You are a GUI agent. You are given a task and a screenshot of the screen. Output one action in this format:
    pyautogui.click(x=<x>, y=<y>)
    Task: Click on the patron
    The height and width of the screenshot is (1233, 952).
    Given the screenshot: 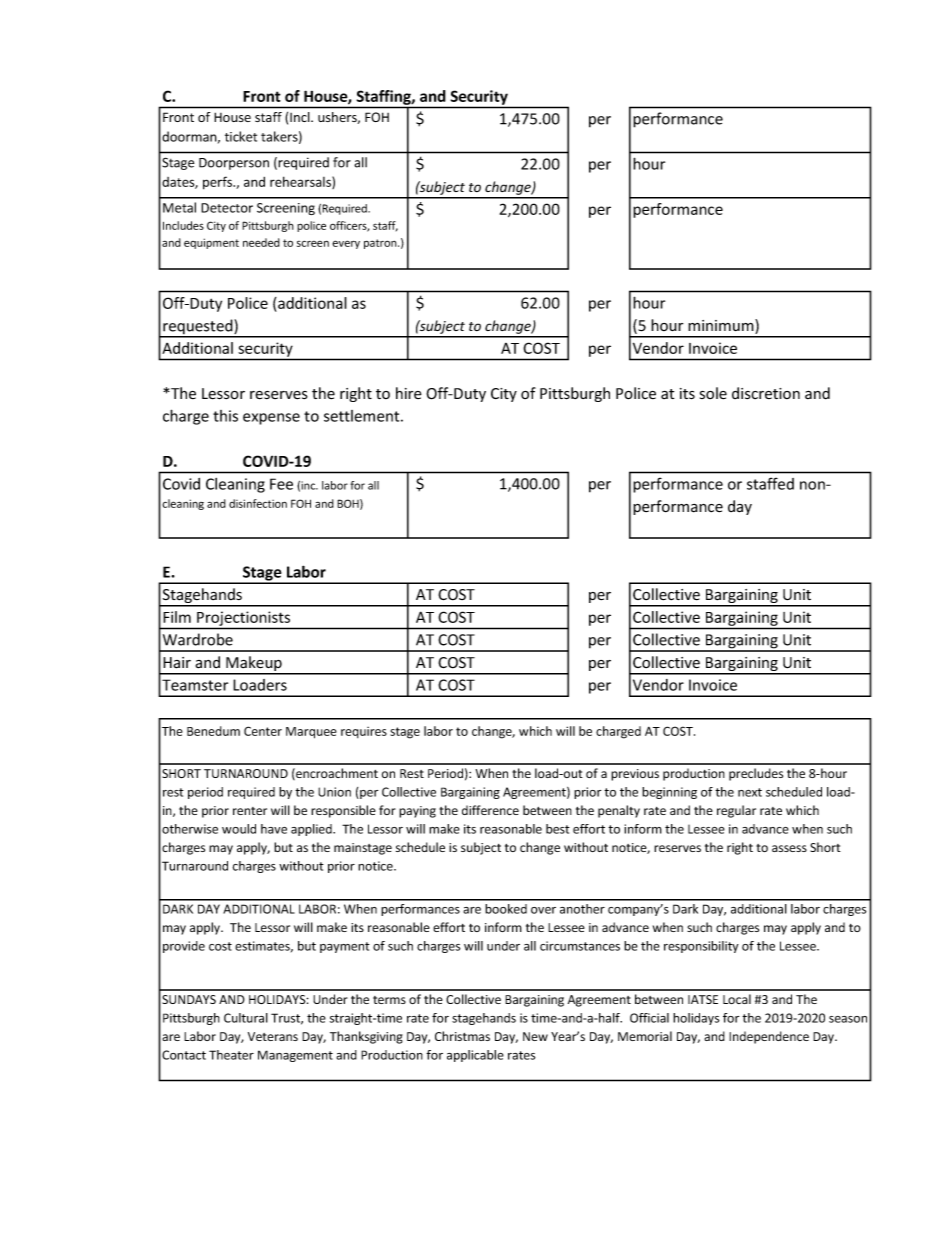 What is the action you would take?
    pyautogui.click(x=381, y=244)
